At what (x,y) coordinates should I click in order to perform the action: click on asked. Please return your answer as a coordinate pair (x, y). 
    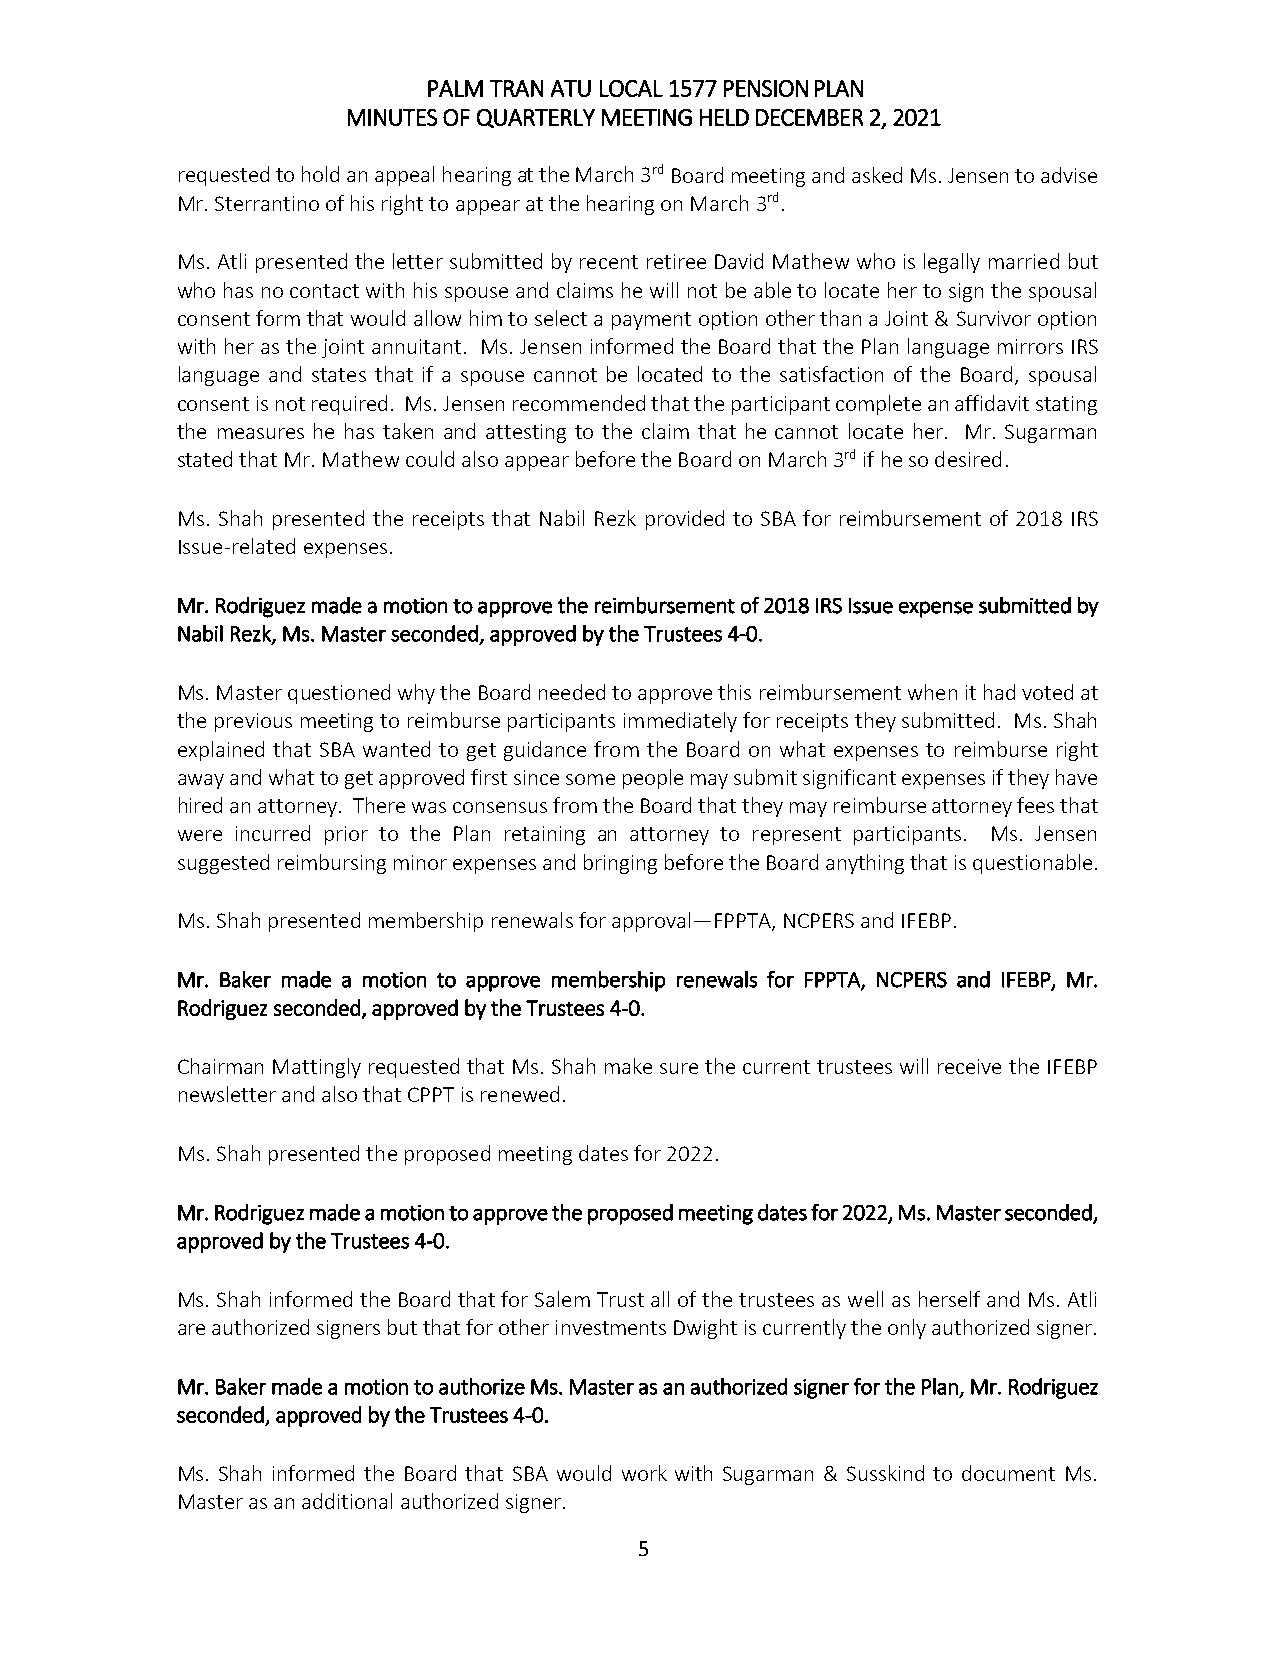
    Looking at the image, I should click on (877, 175).
